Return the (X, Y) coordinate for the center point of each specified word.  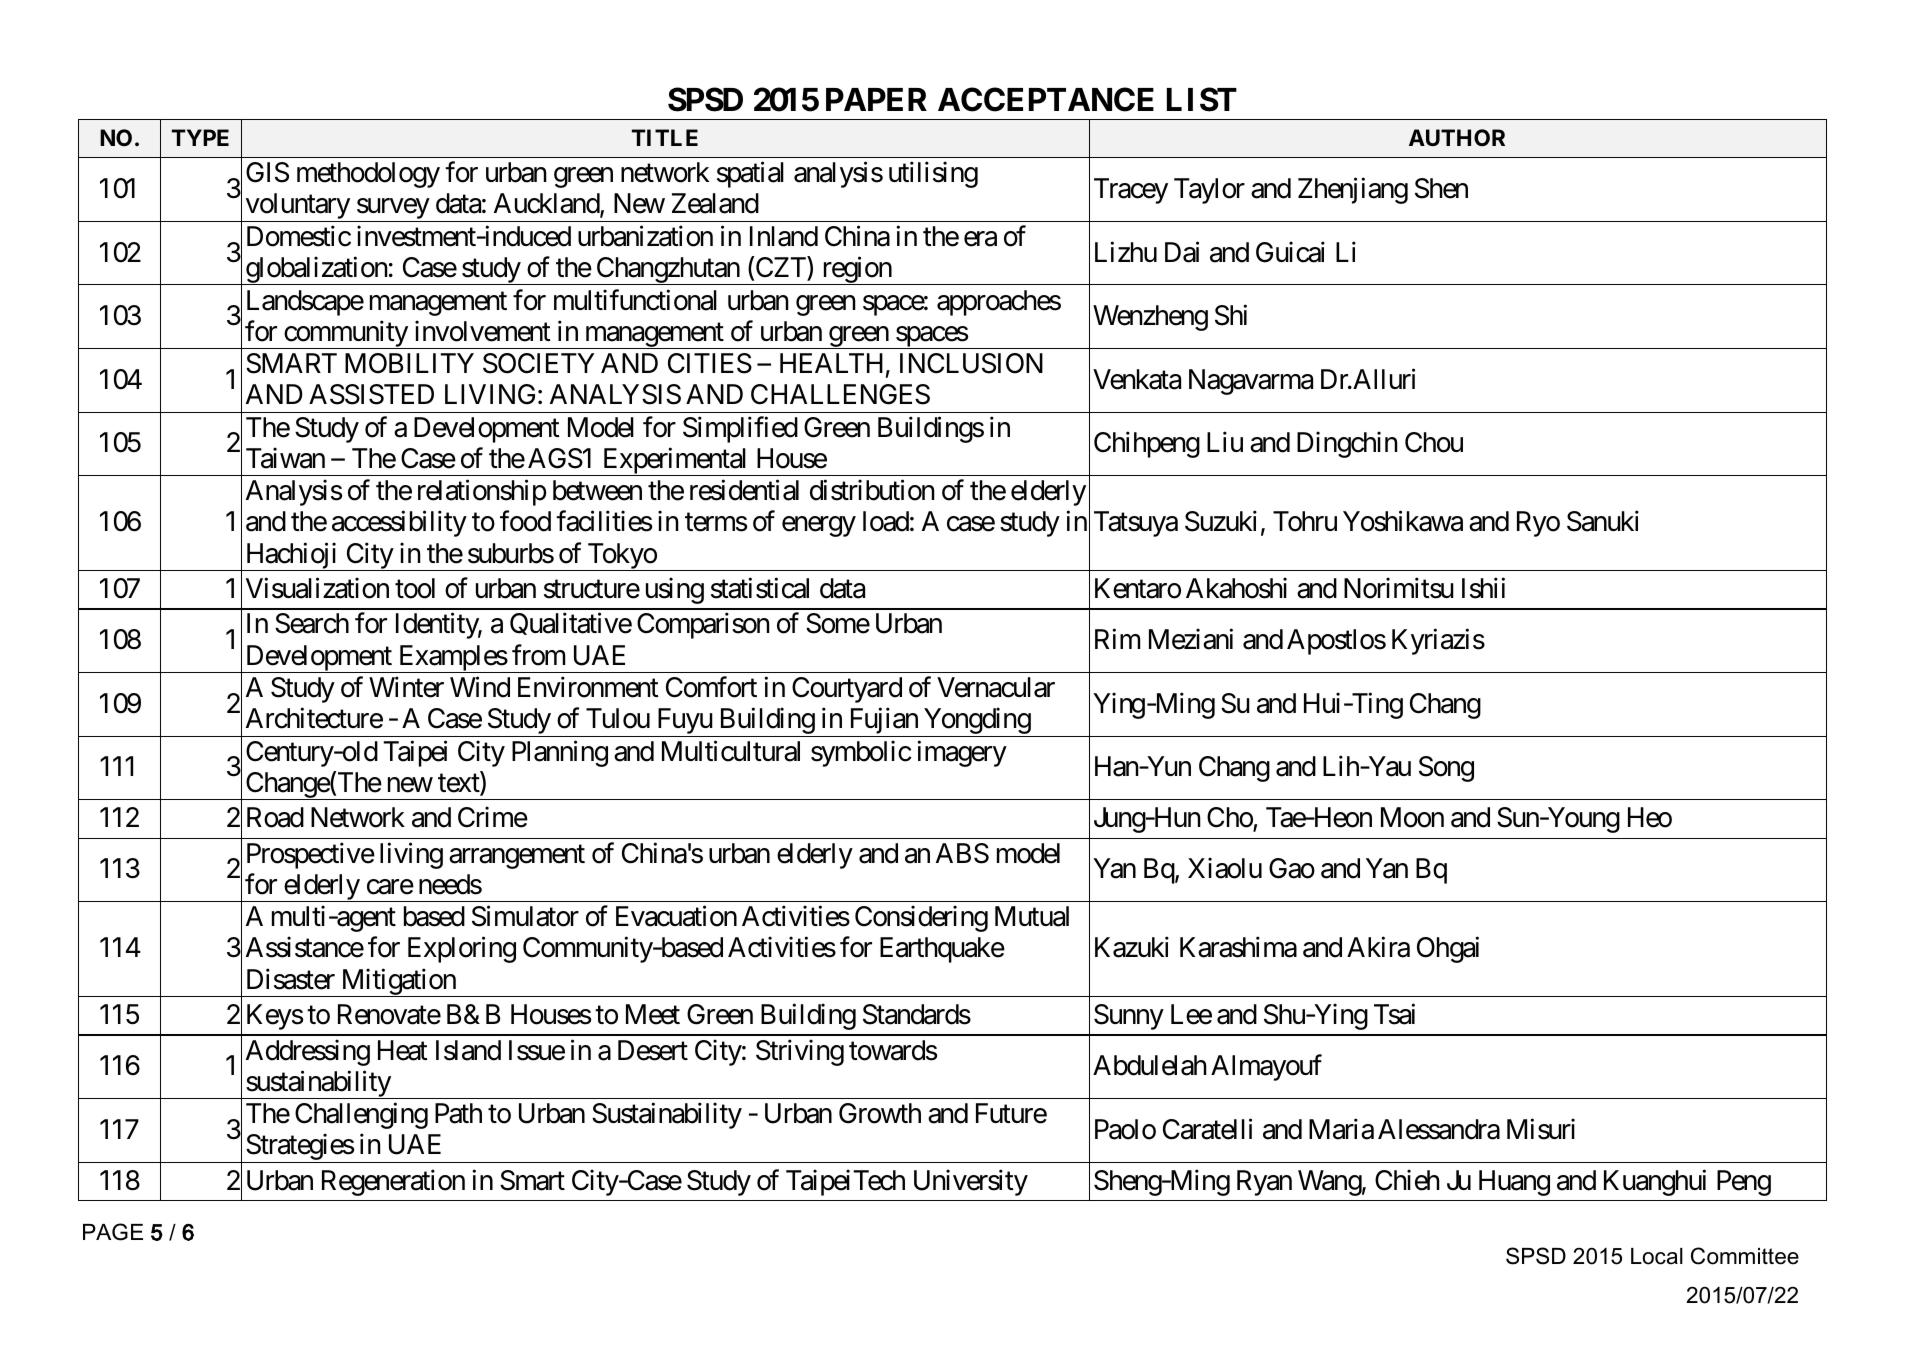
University (971, 1182)
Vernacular (996, 687)
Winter (406, 687)
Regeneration (393, 1182)
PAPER (876, 99)
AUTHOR (1457, 137)
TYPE (200, 137)
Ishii (1483, 588)
